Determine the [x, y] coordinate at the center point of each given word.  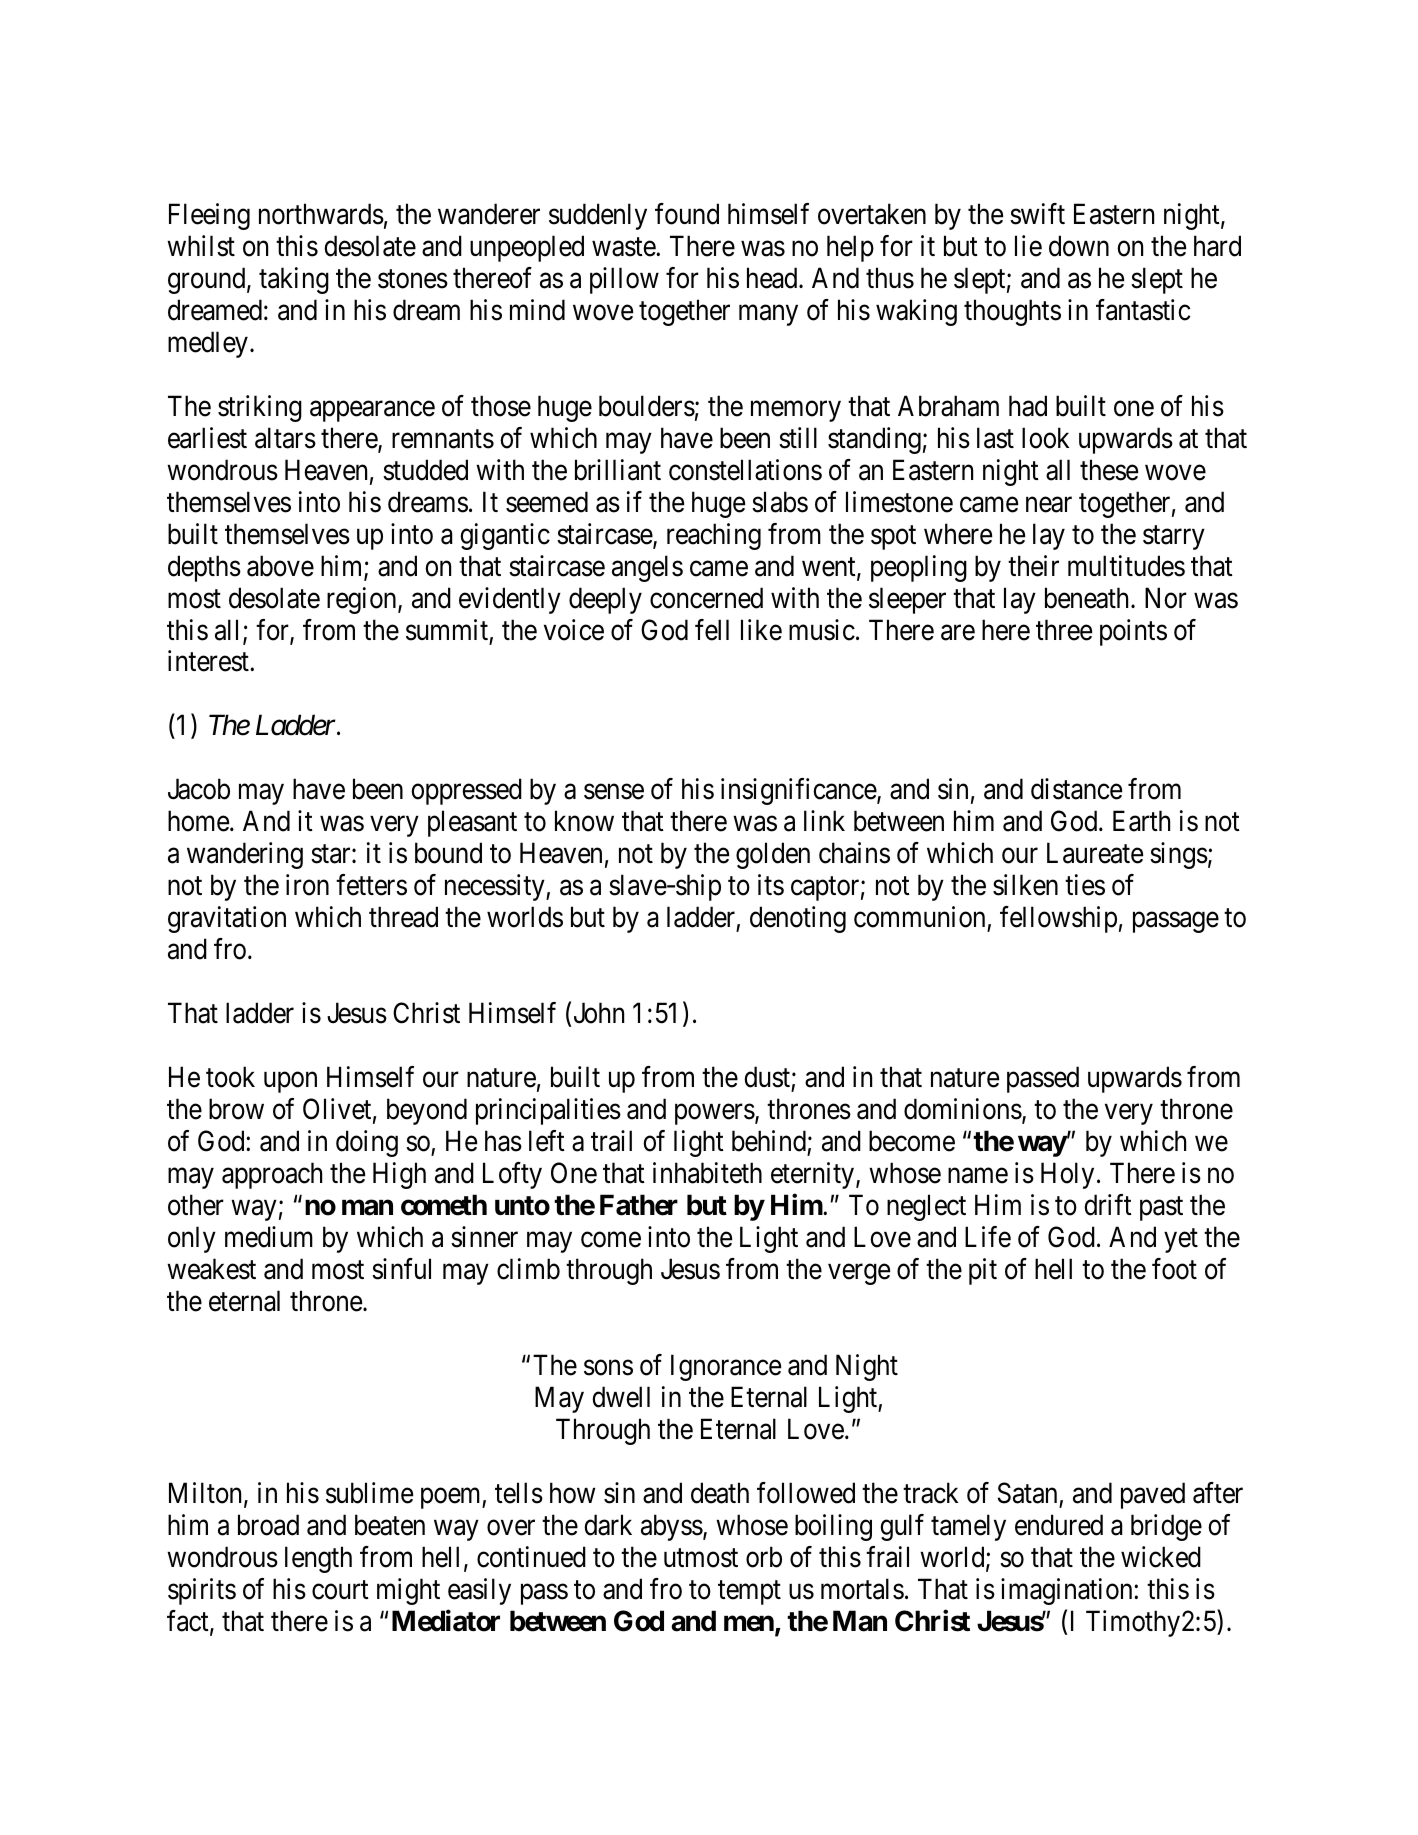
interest [209, 661]
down [1079, 246]
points [1133, 632]
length [318, 1559]
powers [715, 1114]
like [761, 630]
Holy [1067, 1175]
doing [367, 1143]
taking [294, 280]
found [687, 214]
